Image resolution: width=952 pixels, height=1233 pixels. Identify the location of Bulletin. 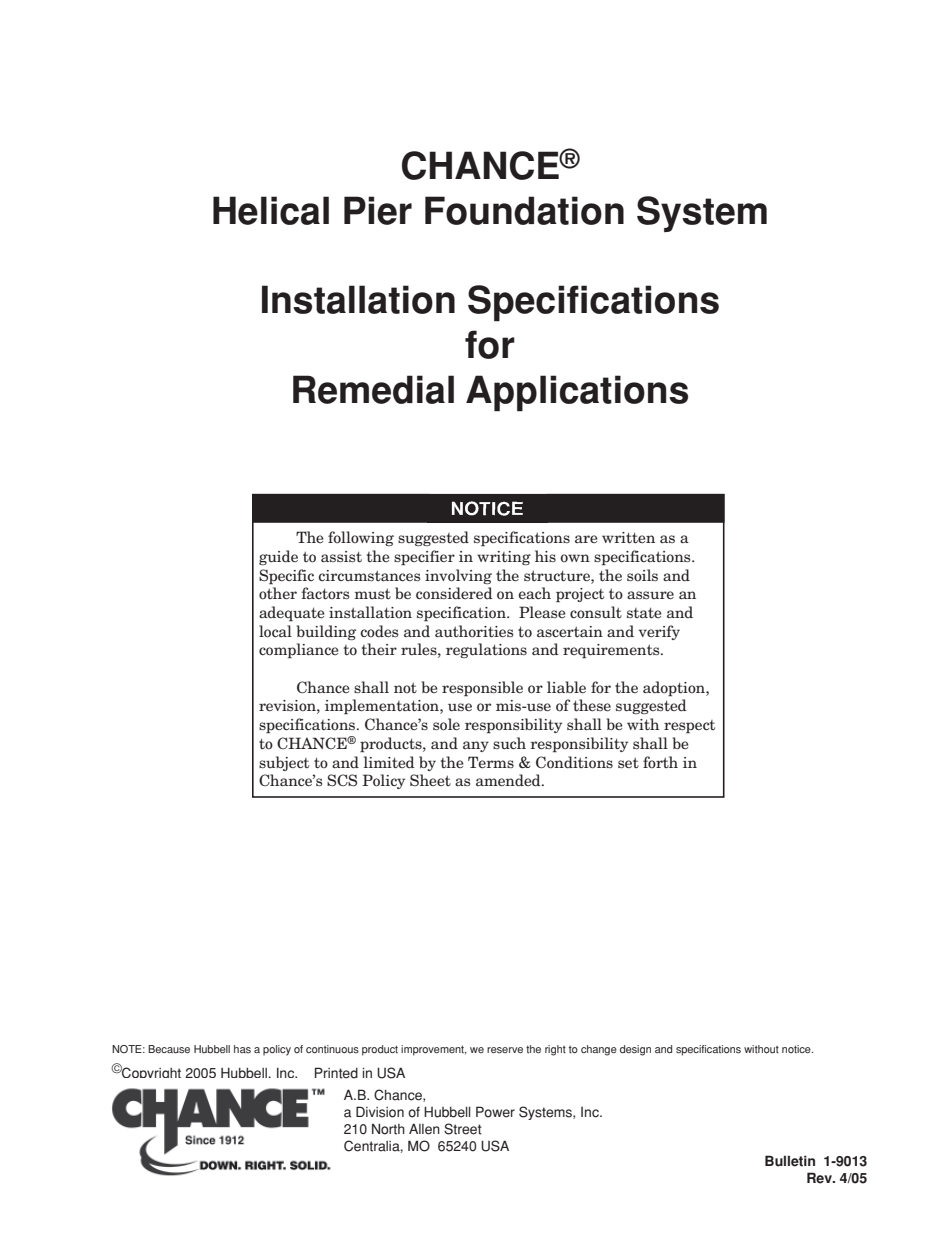
(790, 1161).
